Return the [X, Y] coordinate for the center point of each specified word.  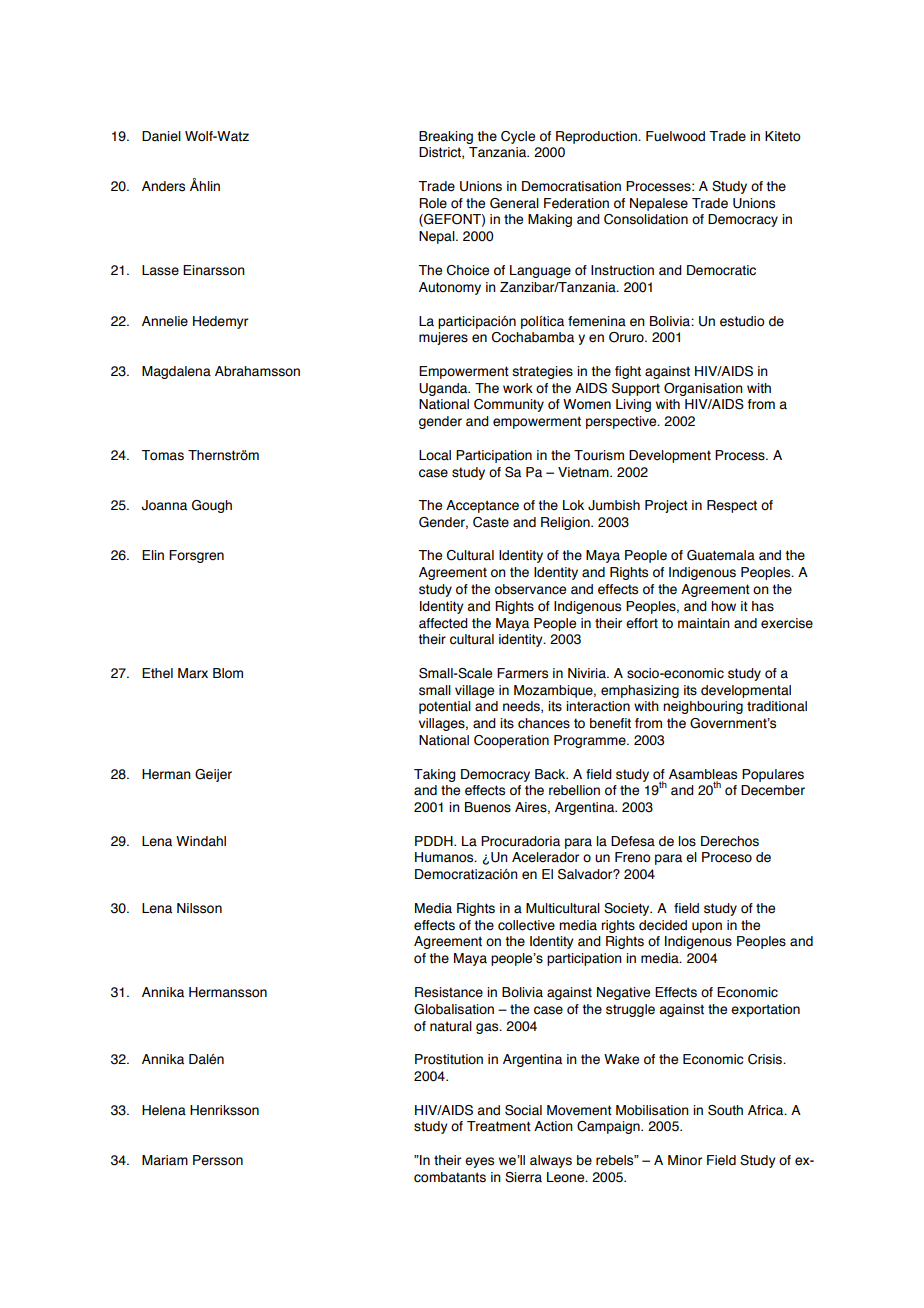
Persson [218, 1160]
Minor [685, 1160]
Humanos [445, 857]
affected [443, 623]
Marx [193, 673]
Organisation [703, 389]
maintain [704, 623]
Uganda [444, 389]
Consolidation [646, 219]
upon [707, 927]
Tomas [162, 455]
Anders [163, 186]
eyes [479, 1162]
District [441, 153]
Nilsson [199, 908]
